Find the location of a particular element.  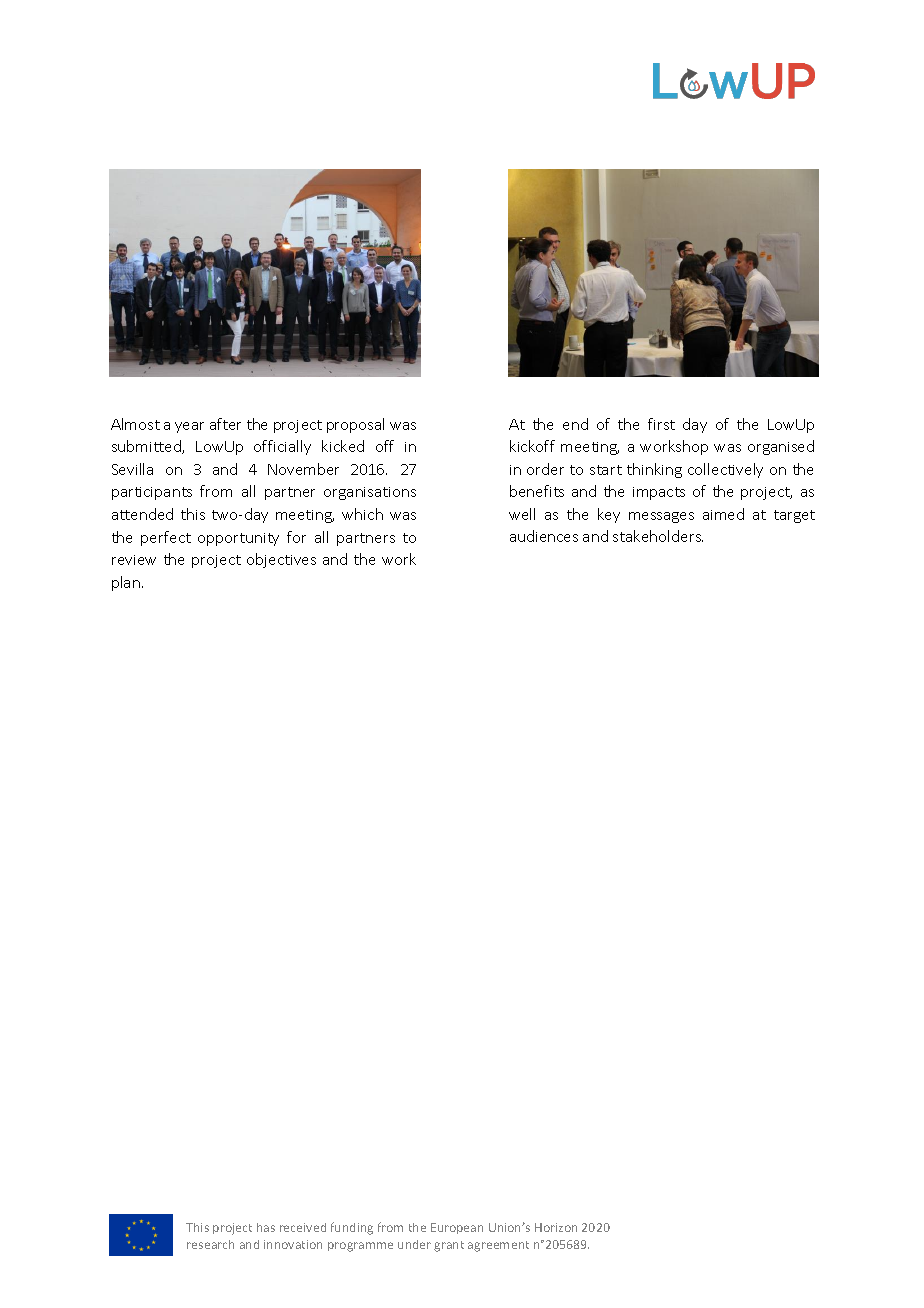

plan is located at coordinates (126, 583).
